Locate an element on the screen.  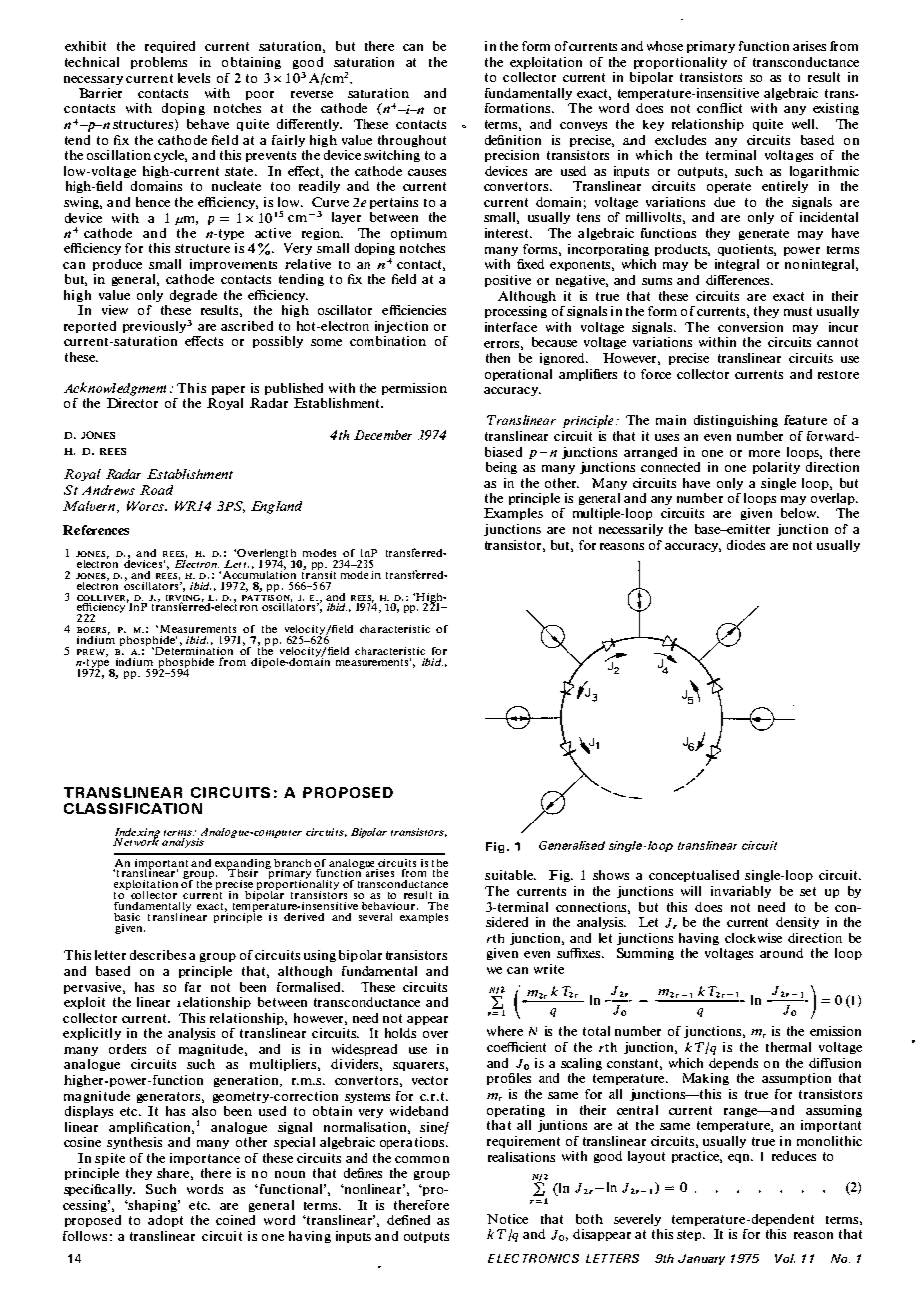
paper is located at coordinates (228, 390).
